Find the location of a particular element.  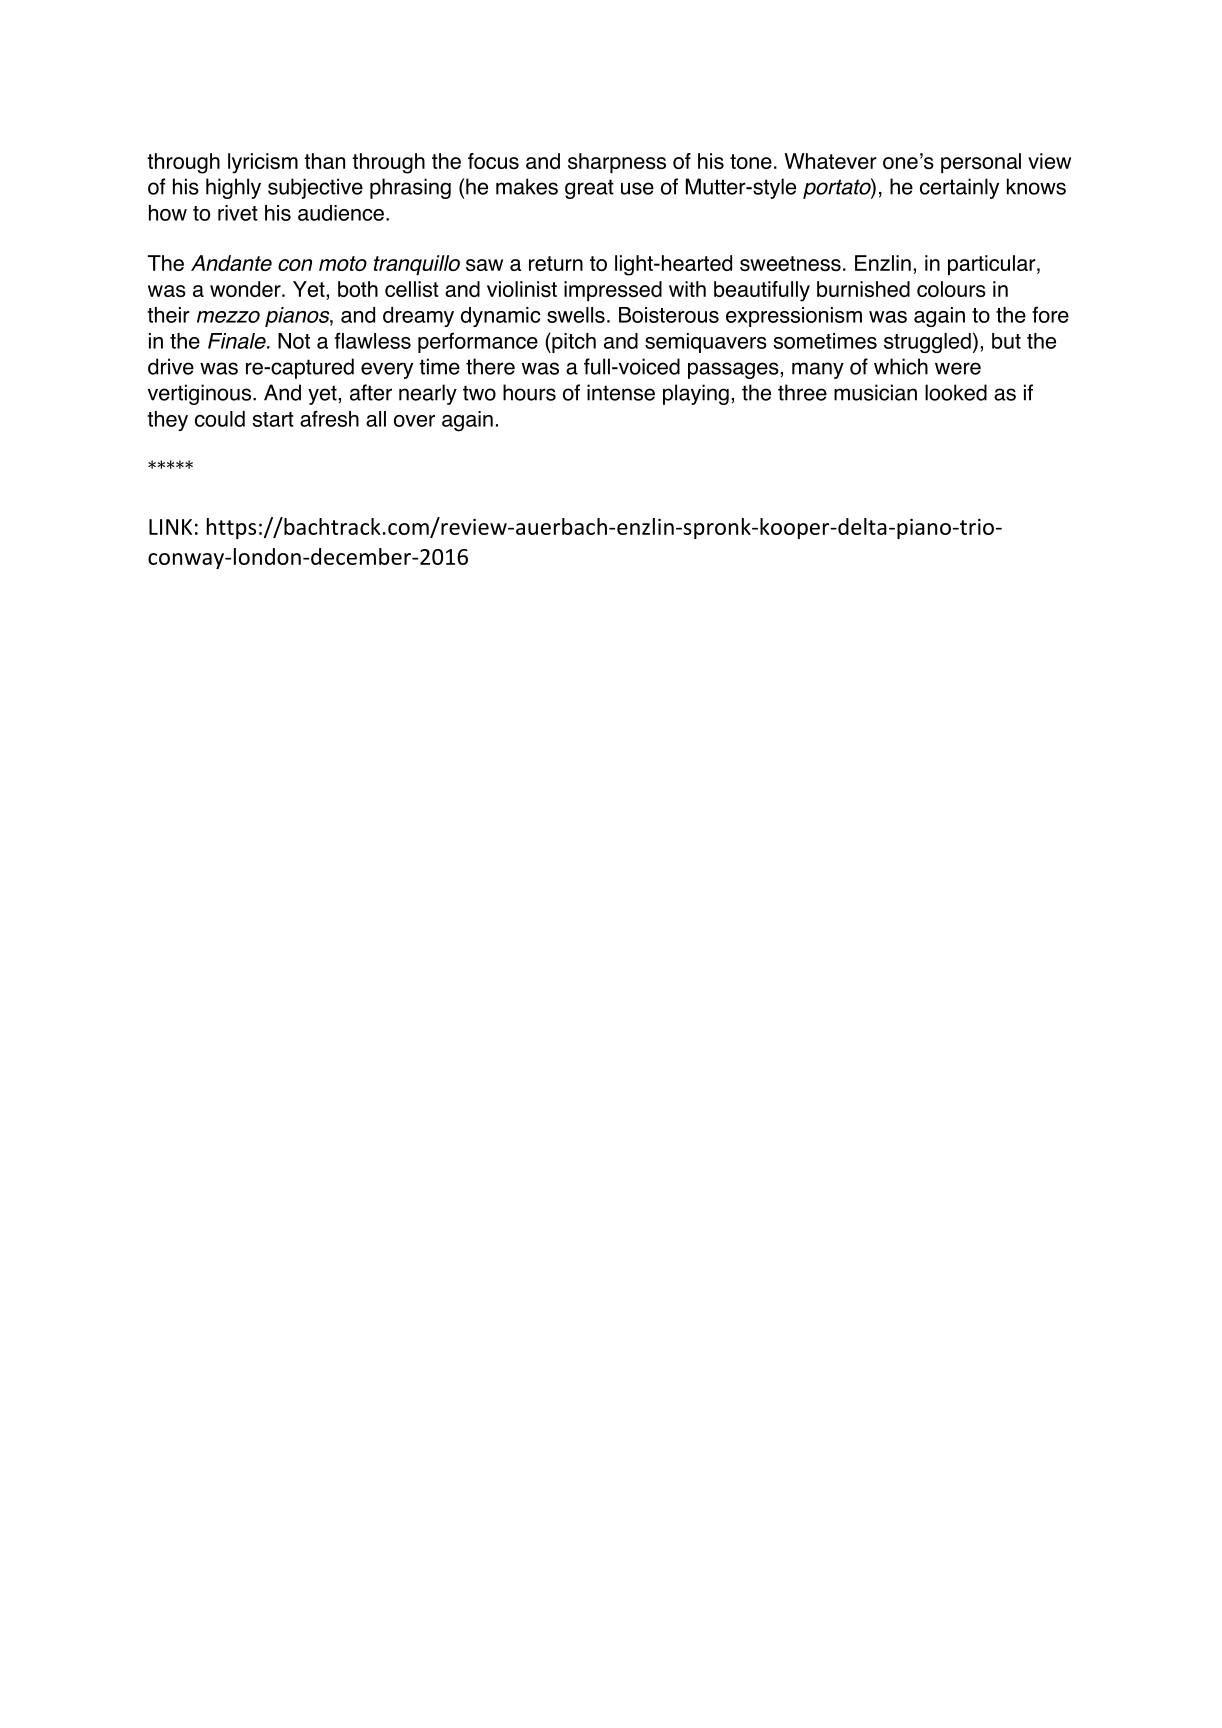

sharpness is located at coordinates (617, 163).
